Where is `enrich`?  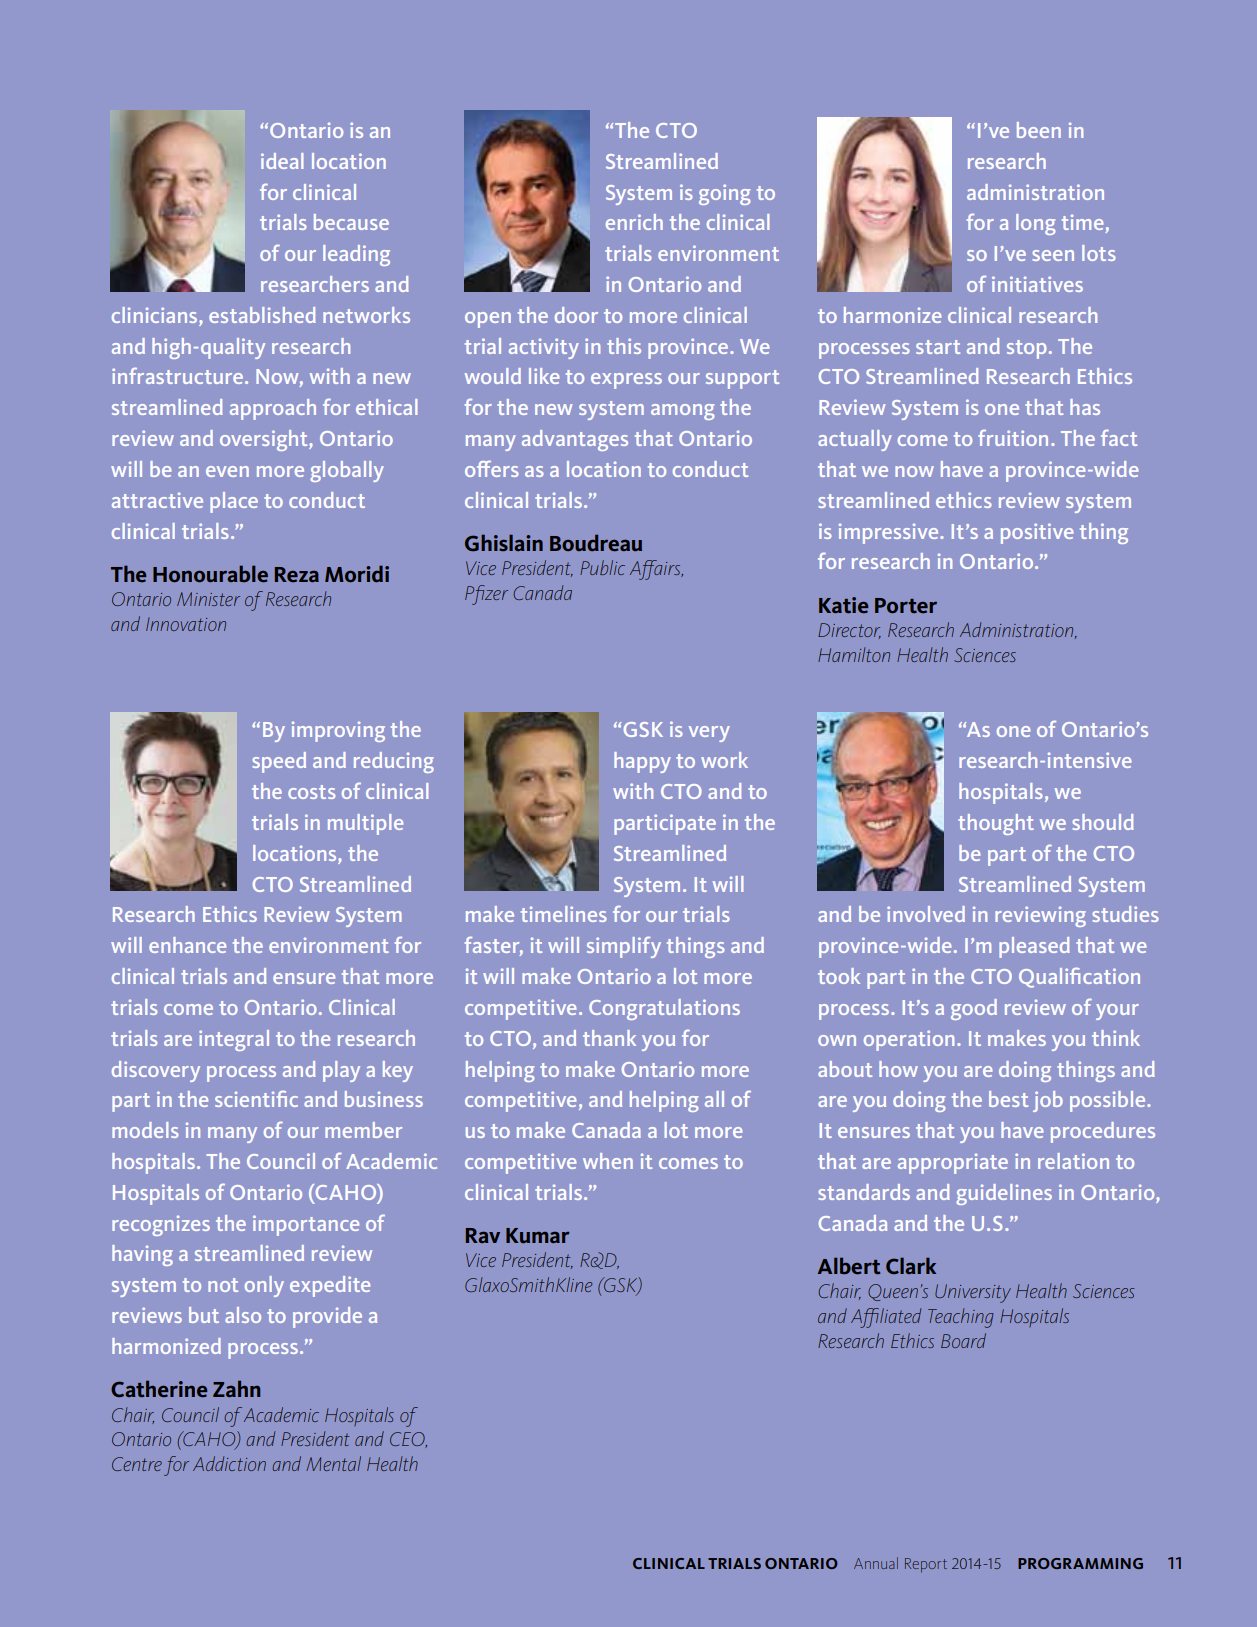 enrich is located at coordinates (634, 222).
